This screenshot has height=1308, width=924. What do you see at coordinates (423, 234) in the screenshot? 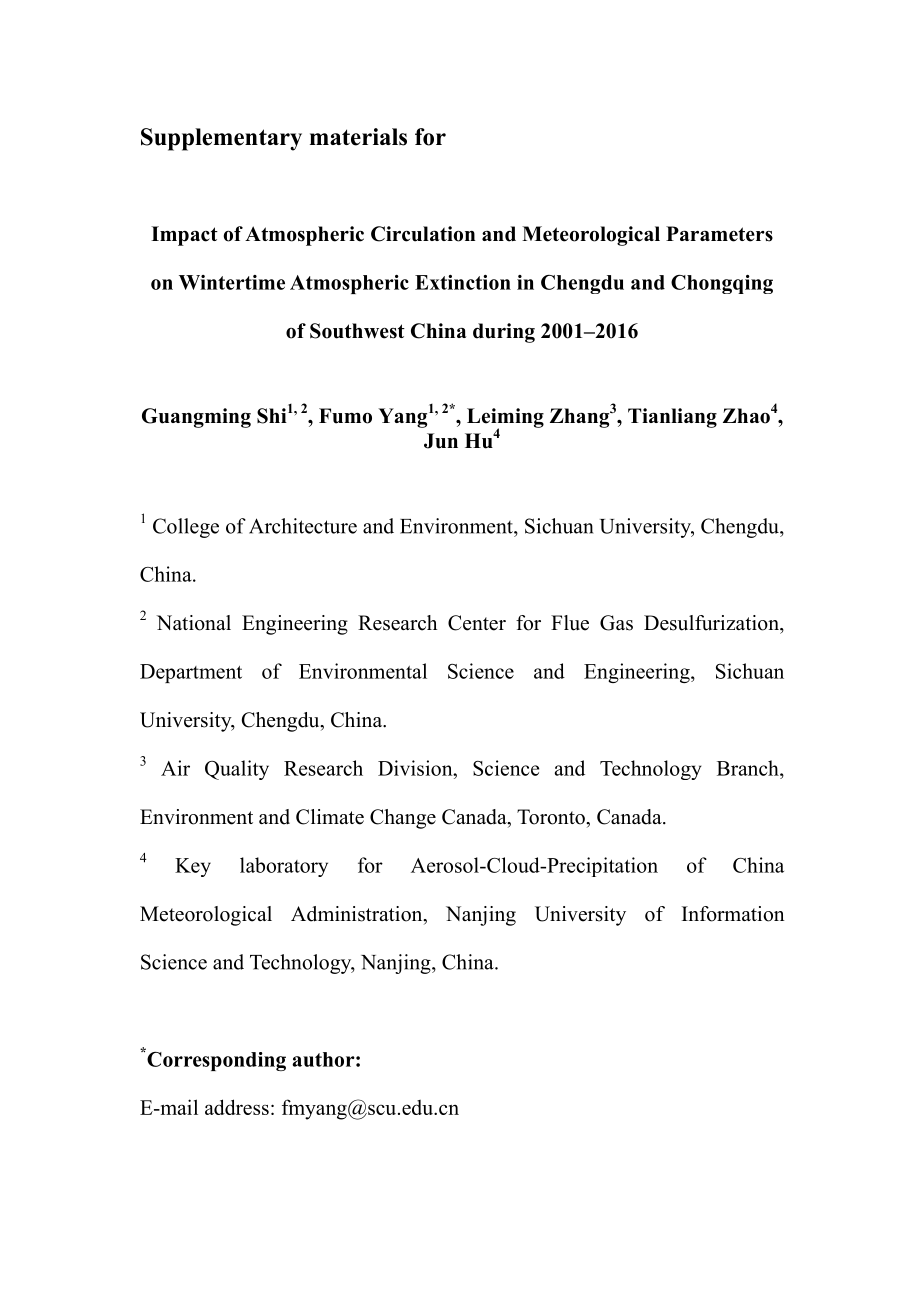
I see `Circulation` at bounding box center [423, 234].
